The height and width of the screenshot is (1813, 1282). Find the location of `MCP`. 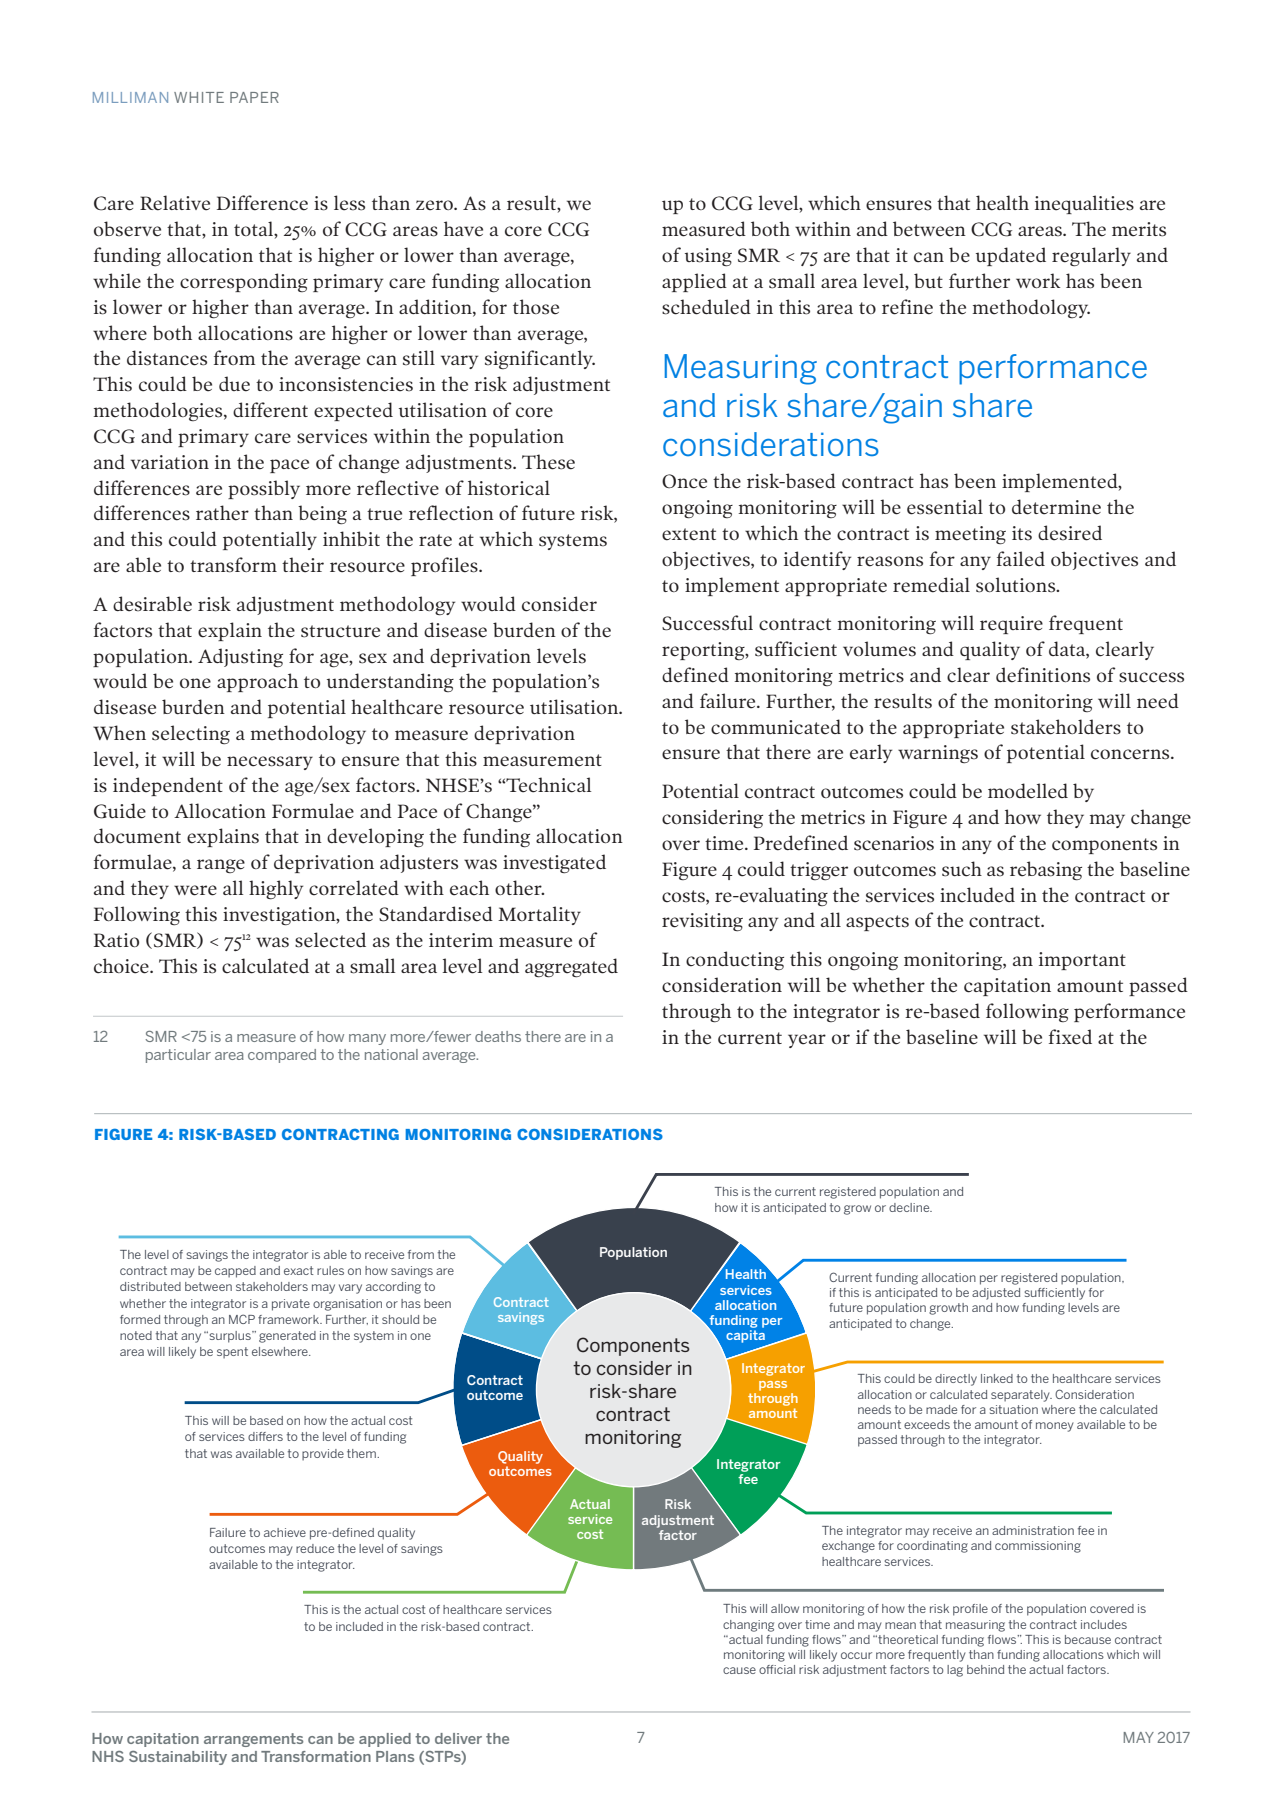

MCP is located at coordinates (242, 1319).
